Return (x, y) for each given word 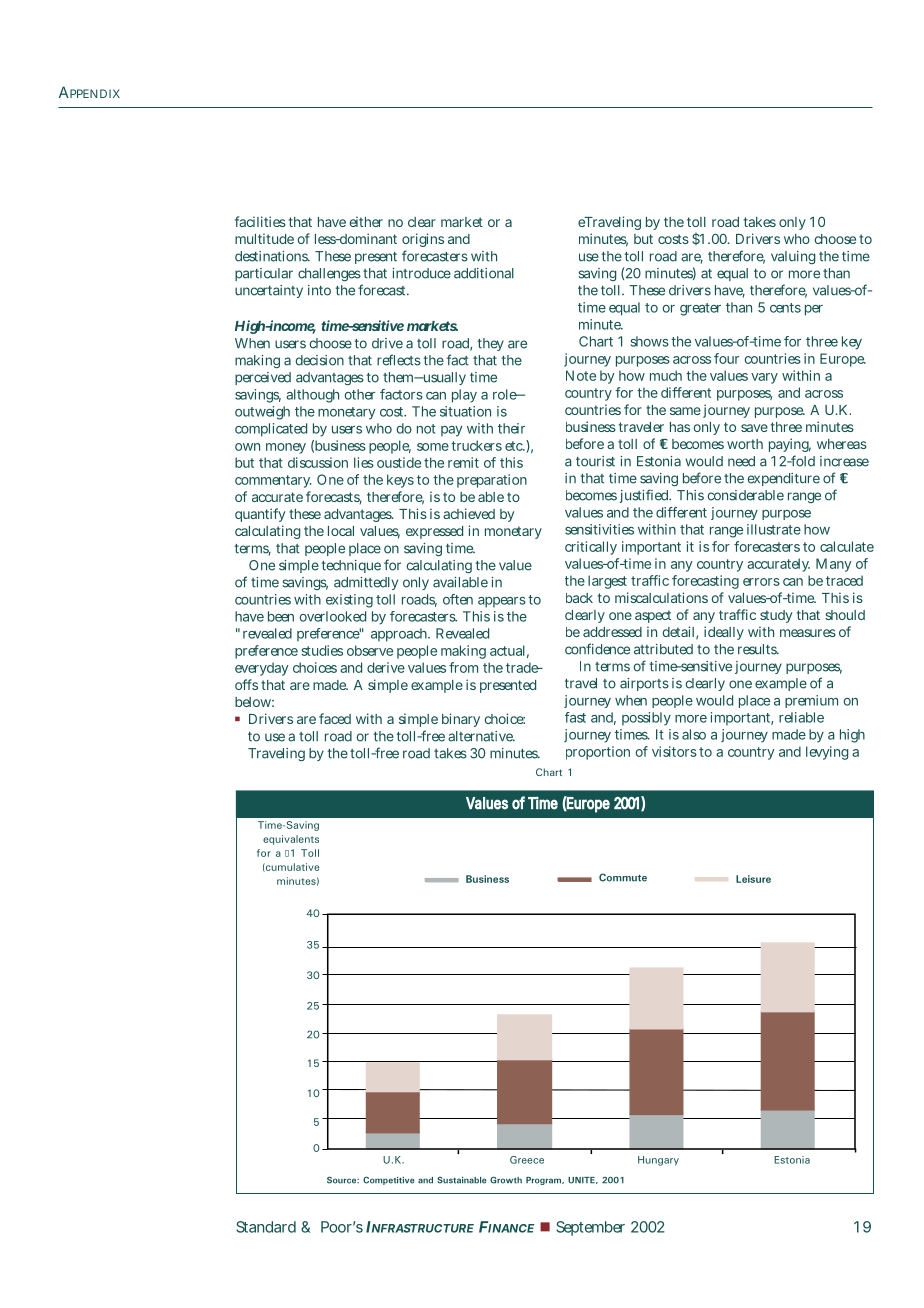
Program (544, 1181)
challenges (329, 274)
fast (575, 717)
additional (484, 273)
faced (335, 718)
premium (811, 701)
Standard (266, 1227)
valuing (793, 257)
